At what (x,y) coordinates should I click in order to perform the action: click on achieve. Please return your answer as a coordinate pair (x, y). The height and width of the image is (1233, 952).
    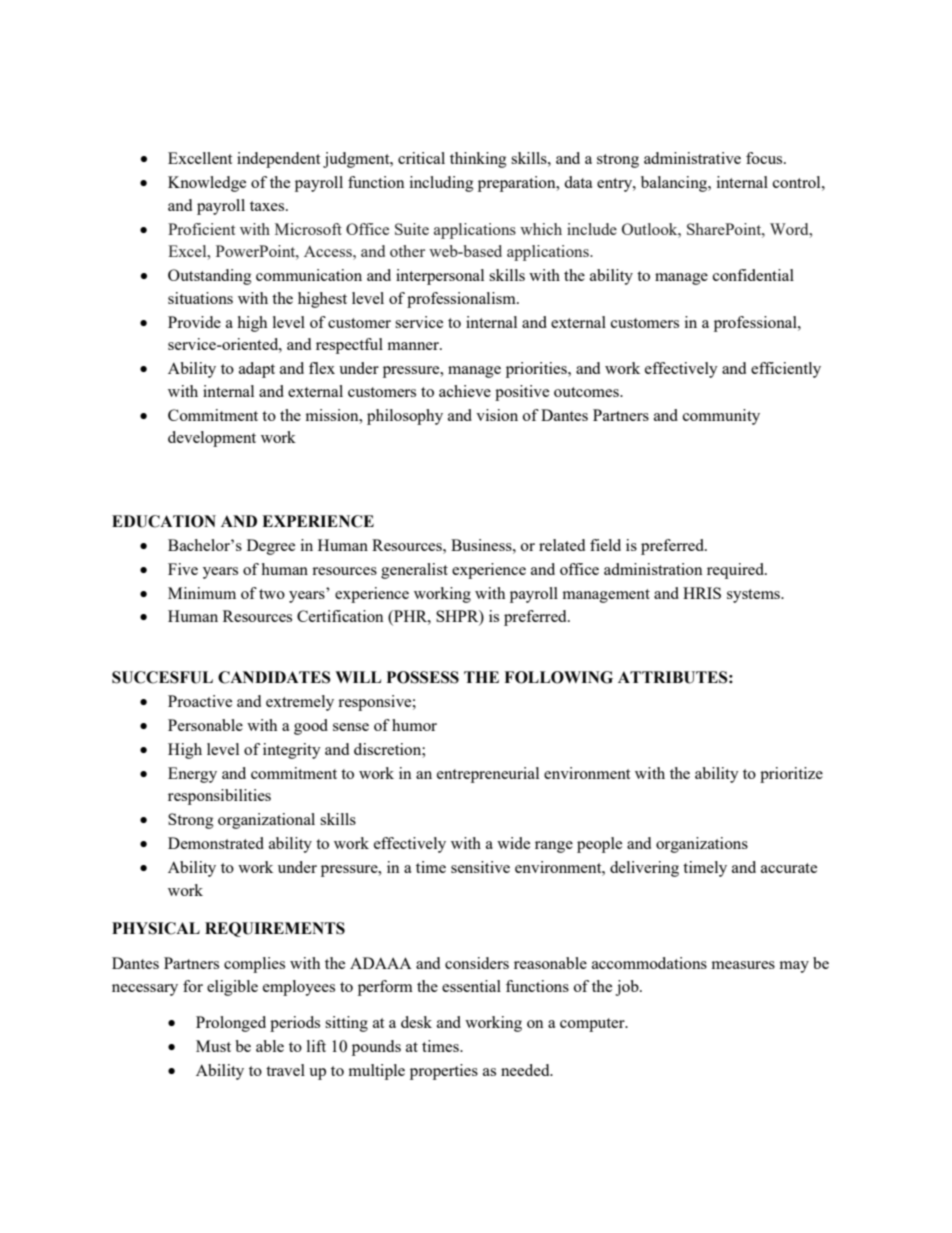
    Looking at the image, I should click on (465, 391).
